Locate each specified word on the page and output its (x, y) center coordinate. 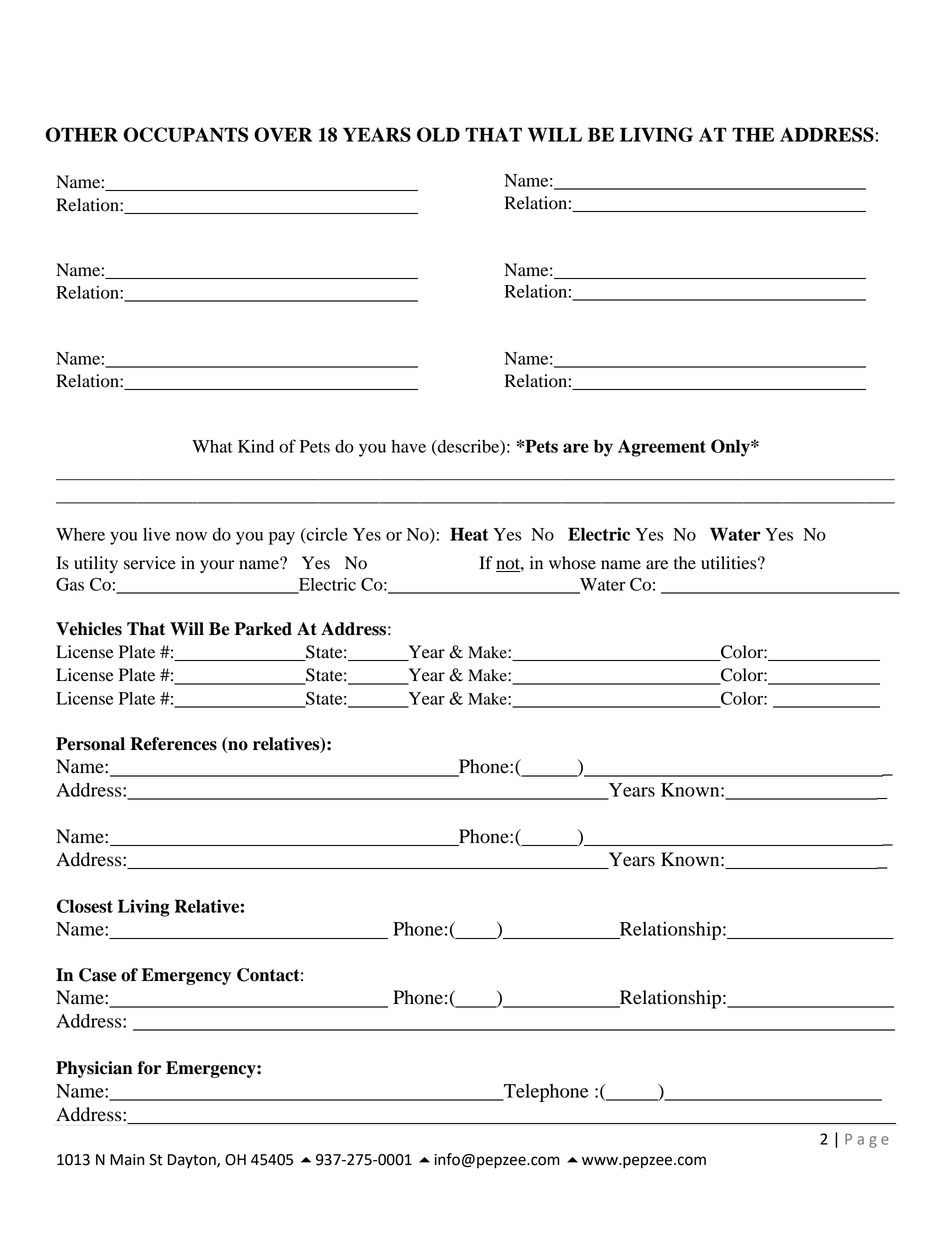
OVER (283, 134)
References (173, 744)
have (408, 446)
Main (127, 1160)
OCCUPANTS (185, 134)
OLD (438, 134)
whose (572, 563)
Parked (263, 629)
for (149, 1068)
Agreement (662, 448)
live (156, 534)
